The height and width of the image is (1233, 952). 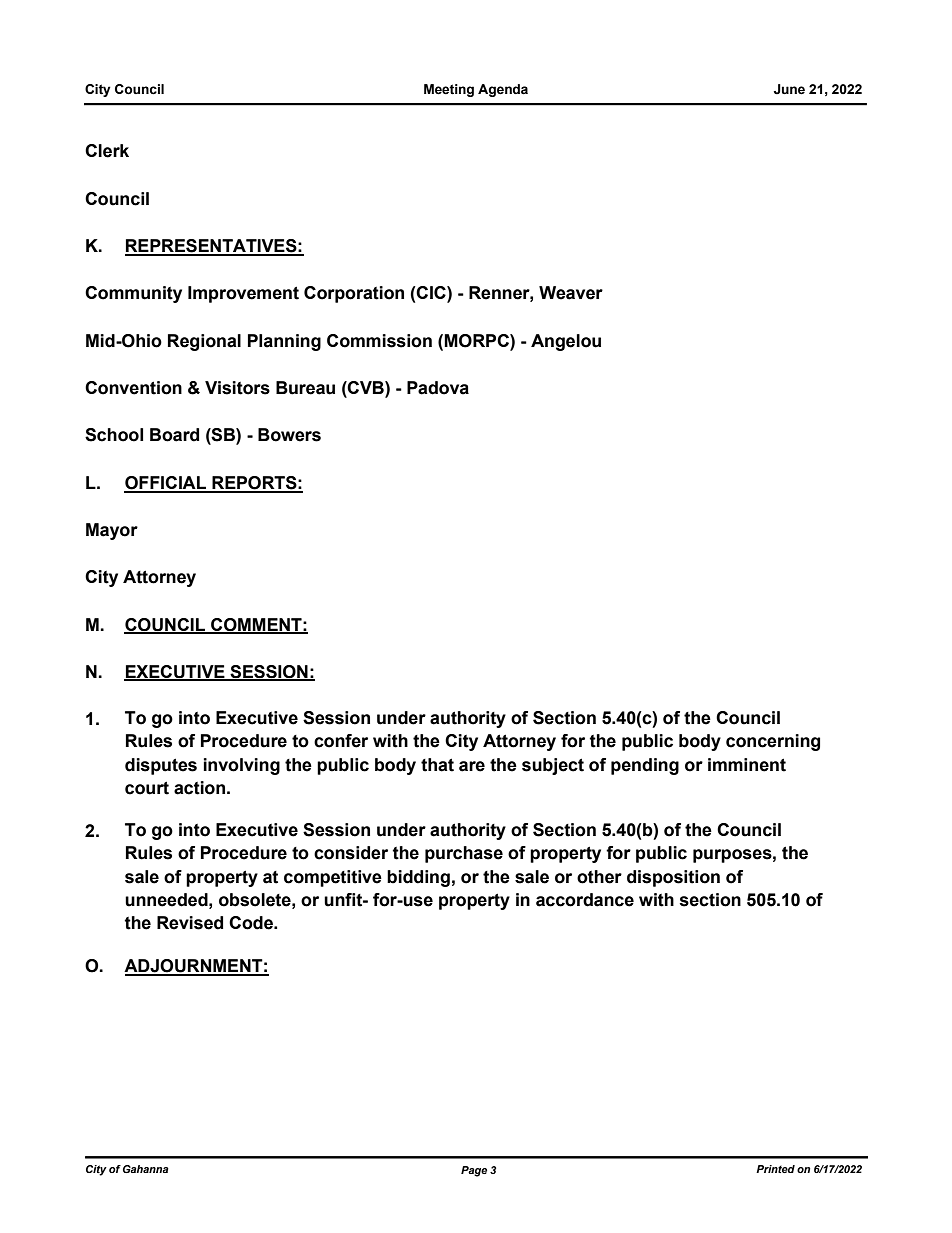 What do you see at coordinates (449, 90) in the image?
I see `Meeting` at bounding box center [449, 90].
